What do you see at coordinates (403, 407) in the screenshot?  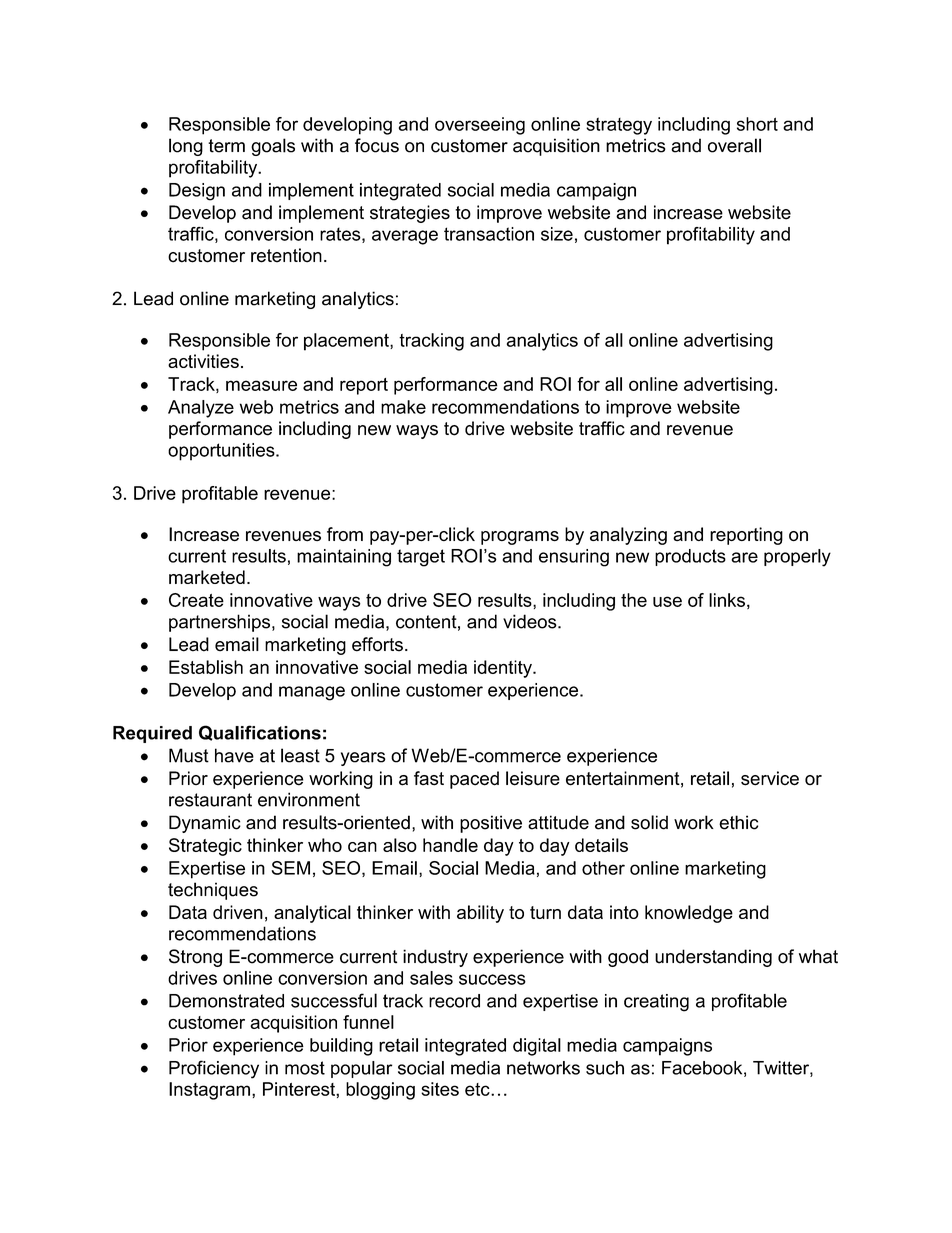 I see `make` at bounding box center [403, 407].
